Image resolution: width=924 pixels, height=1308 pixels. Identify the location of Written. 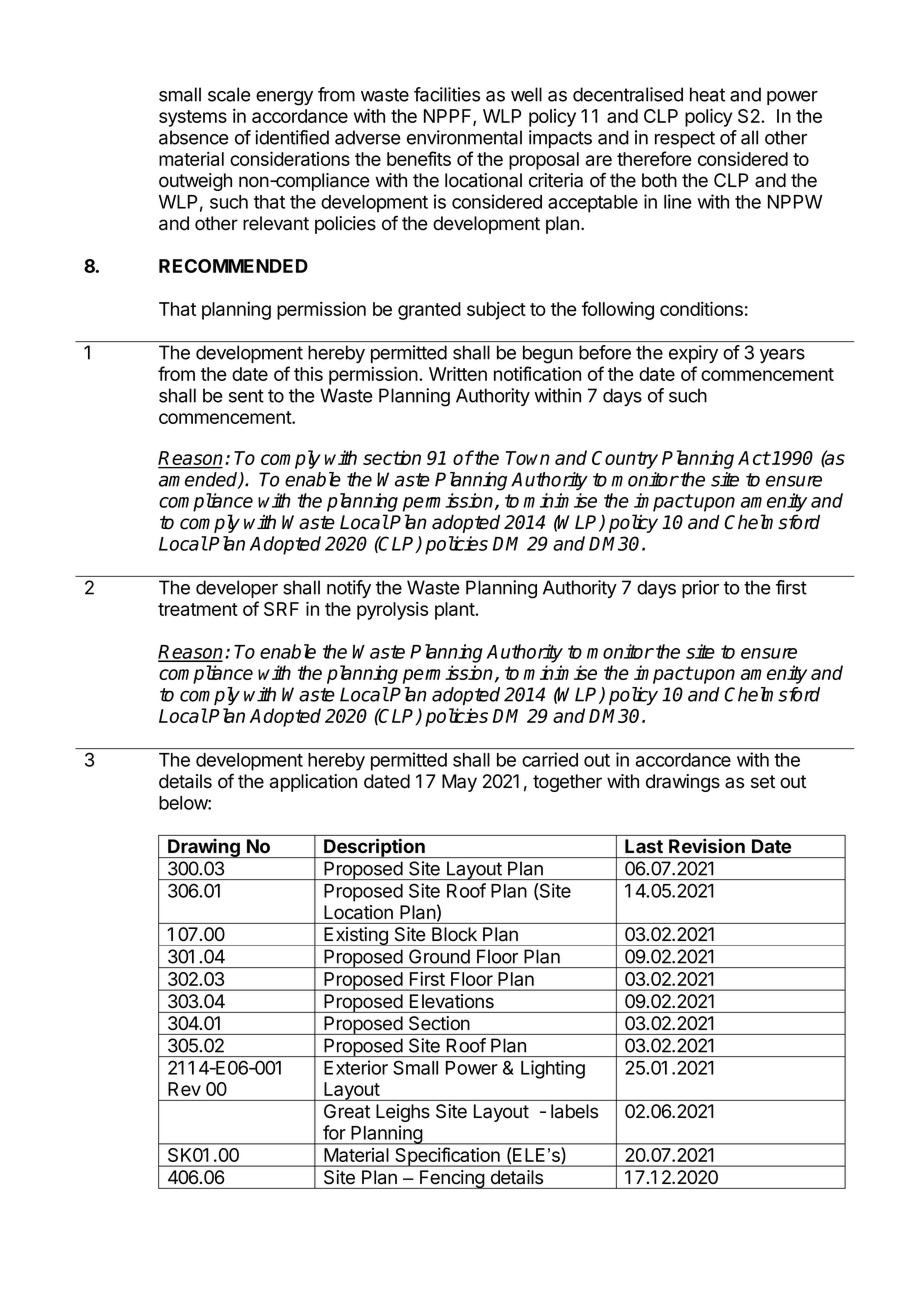
(458, 373).
